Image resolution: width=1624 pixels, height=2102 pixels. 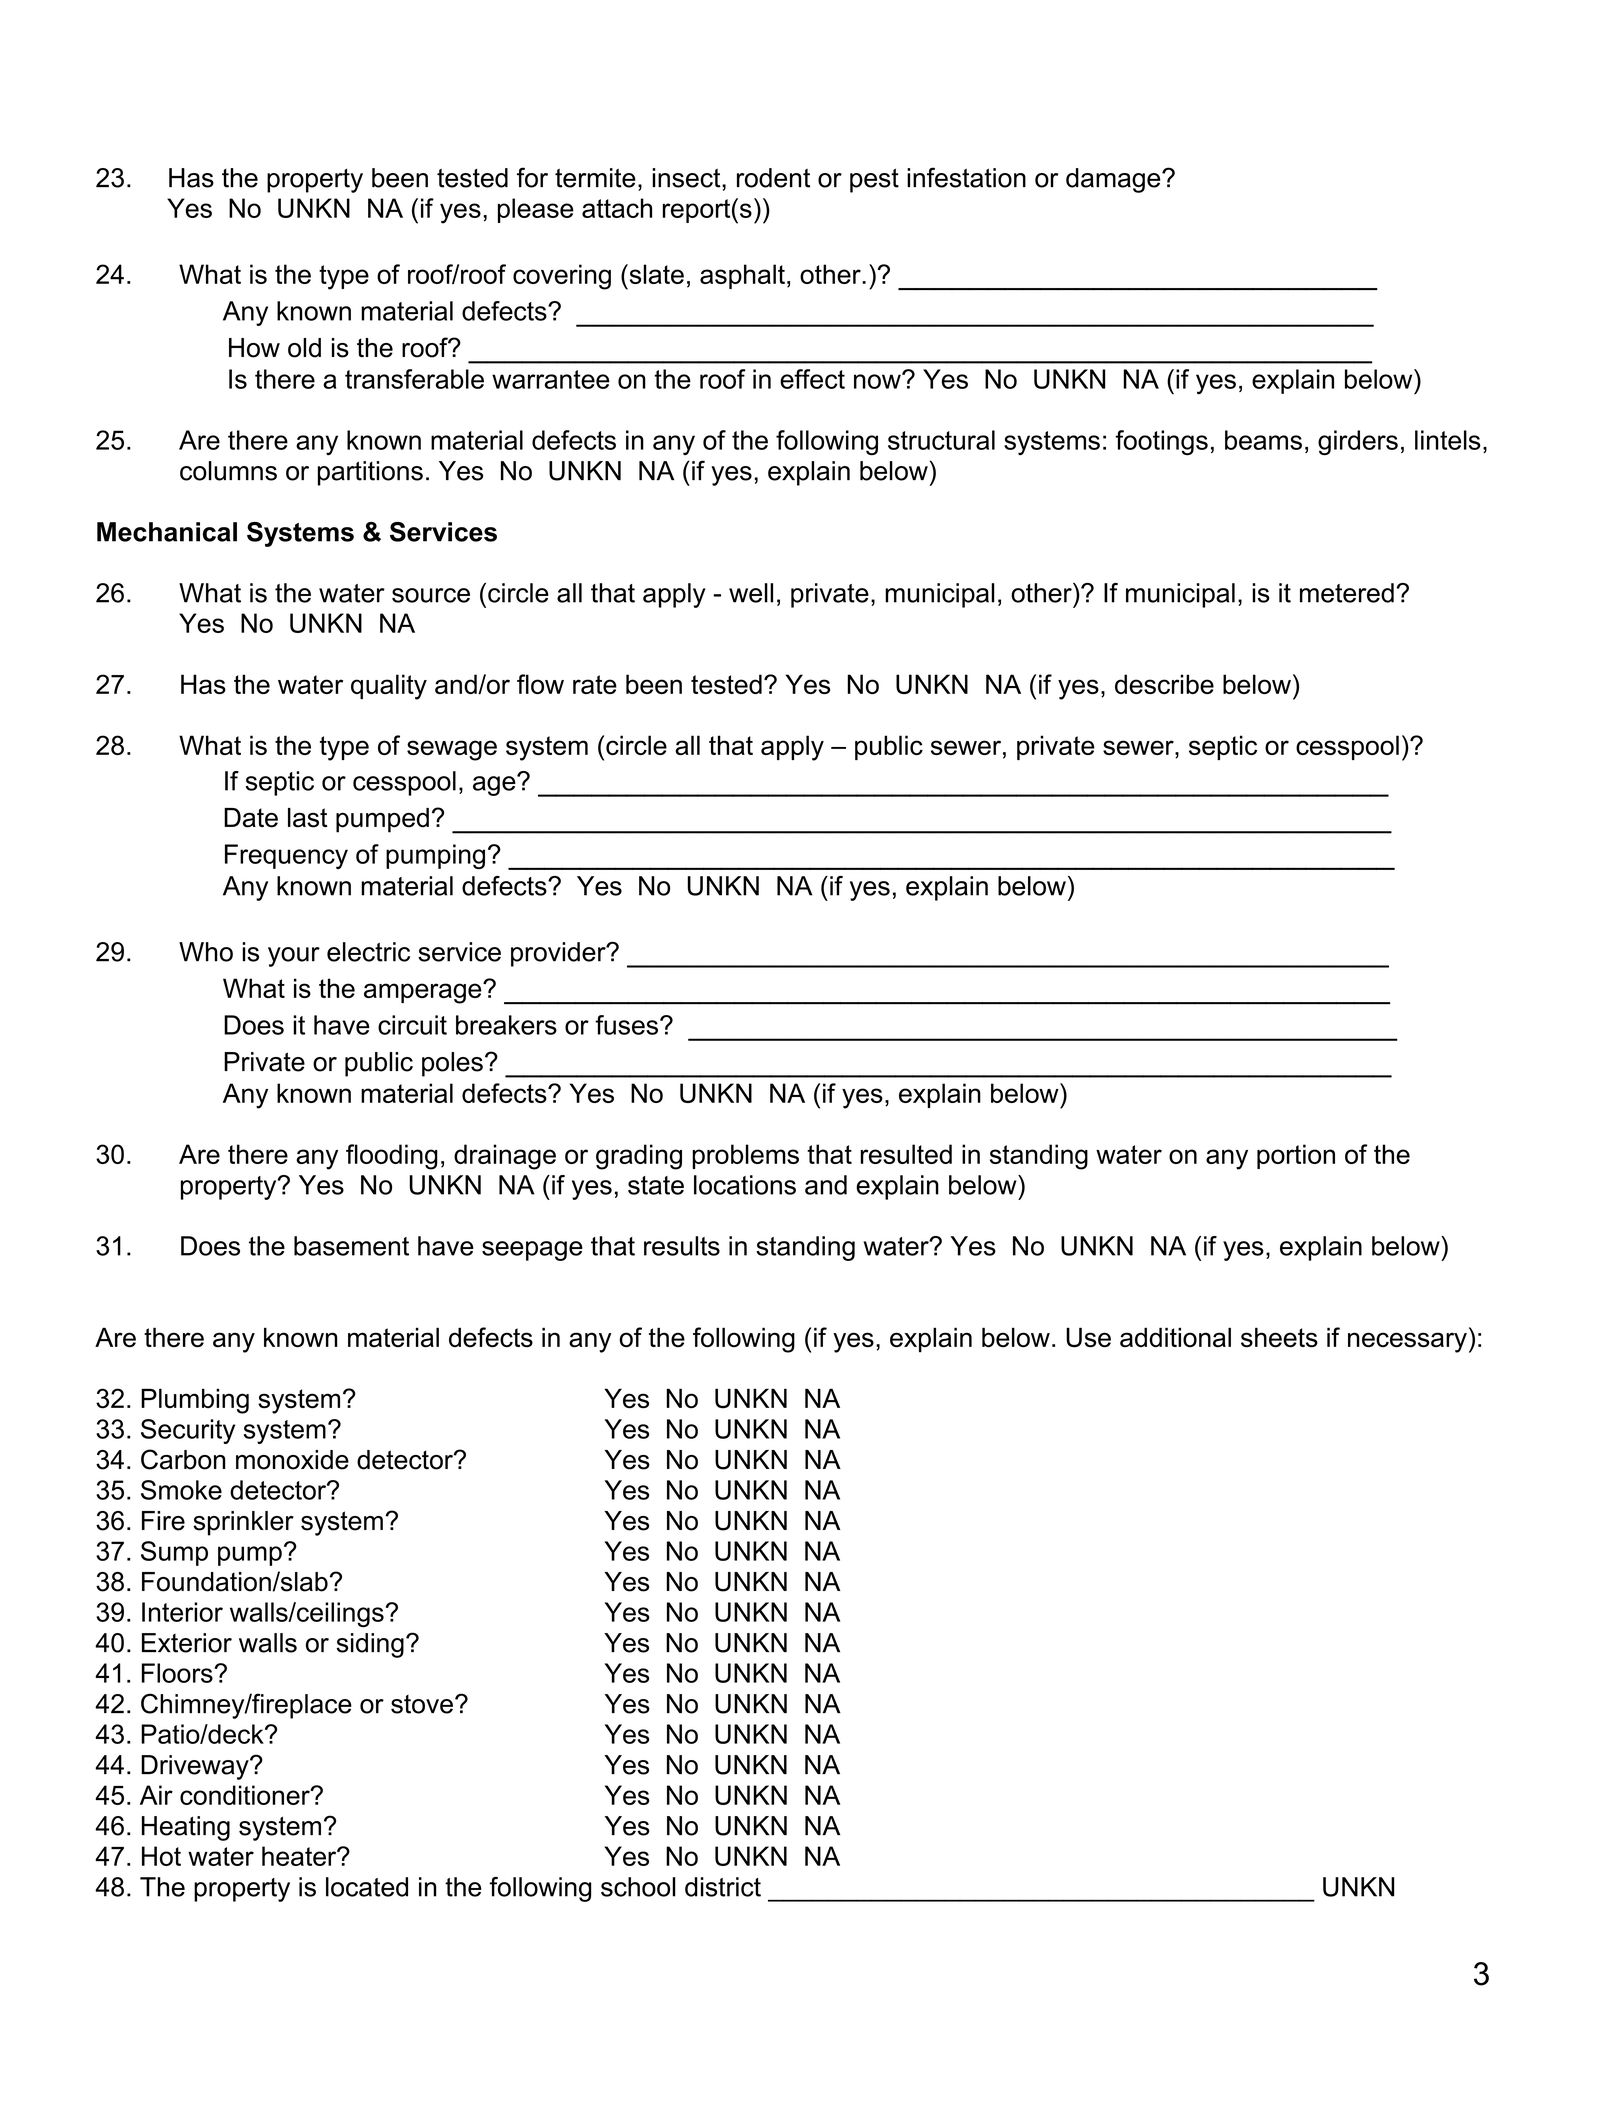 I want to click on located, so click(x=367, y=1887).
